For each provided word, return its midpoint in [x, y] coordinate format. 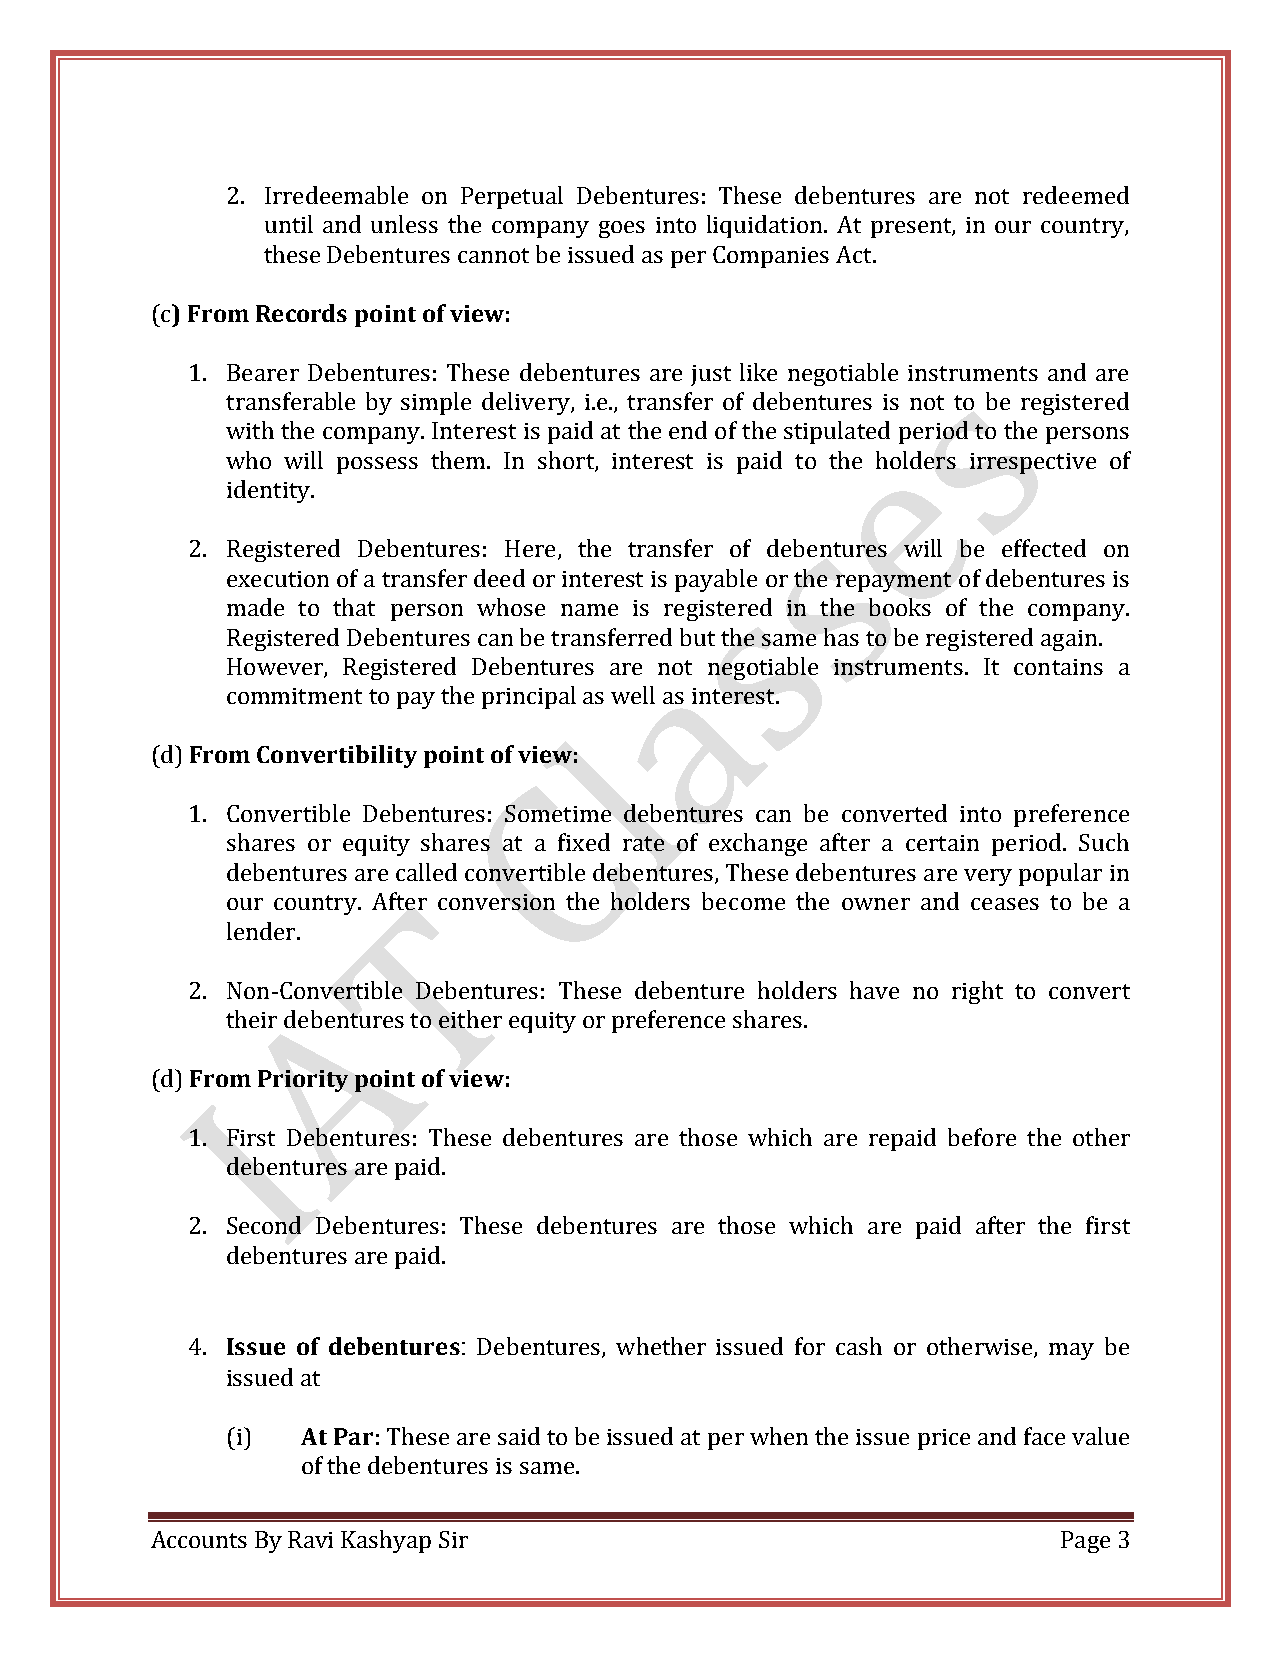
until [289, 224]
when [779, 1436]
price [944, 1439]
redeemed [1076, 195]
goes [622, 229]
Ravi [310, 1539]
